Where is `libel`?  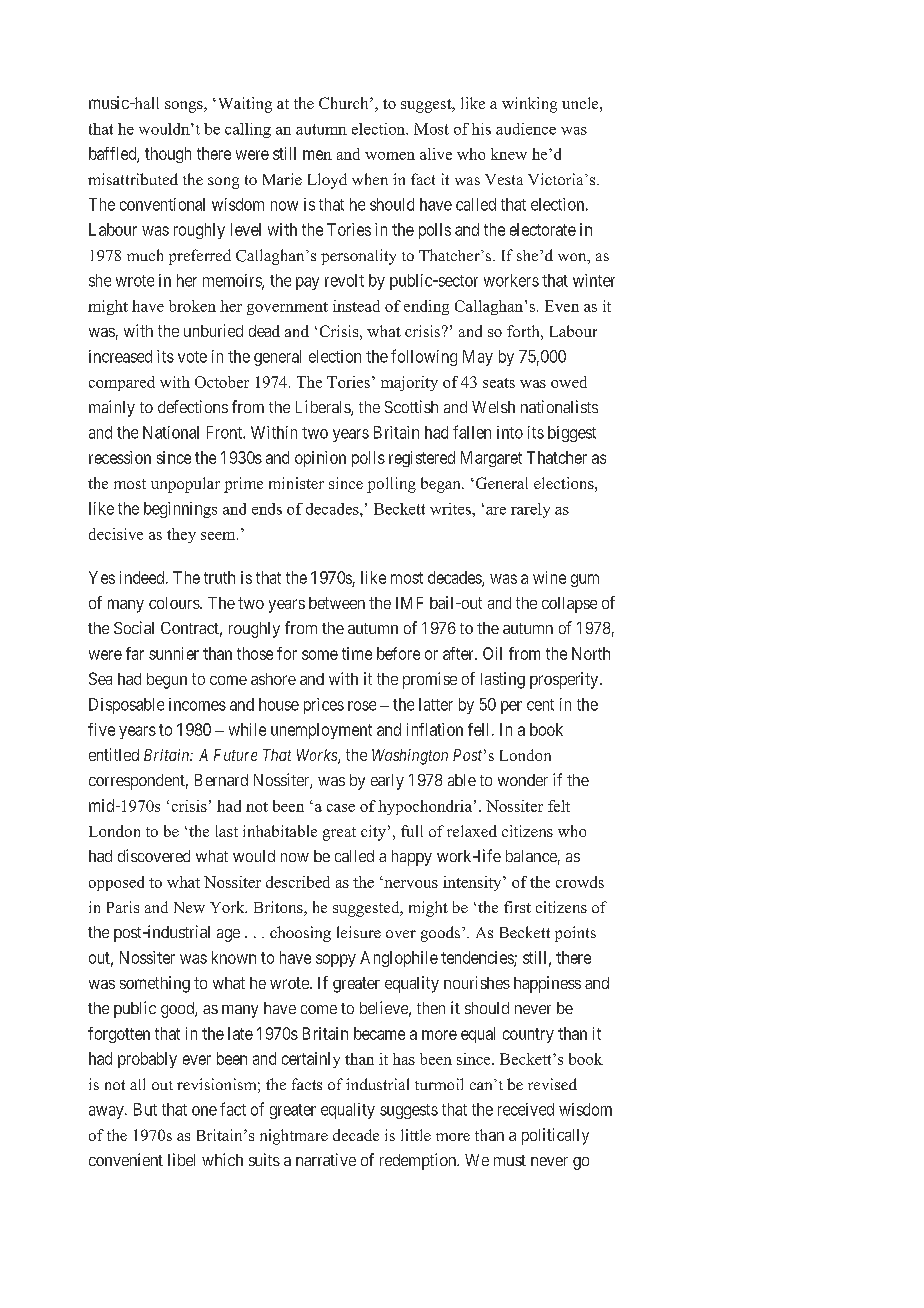
libel is located at coordinates (181, 1159).
